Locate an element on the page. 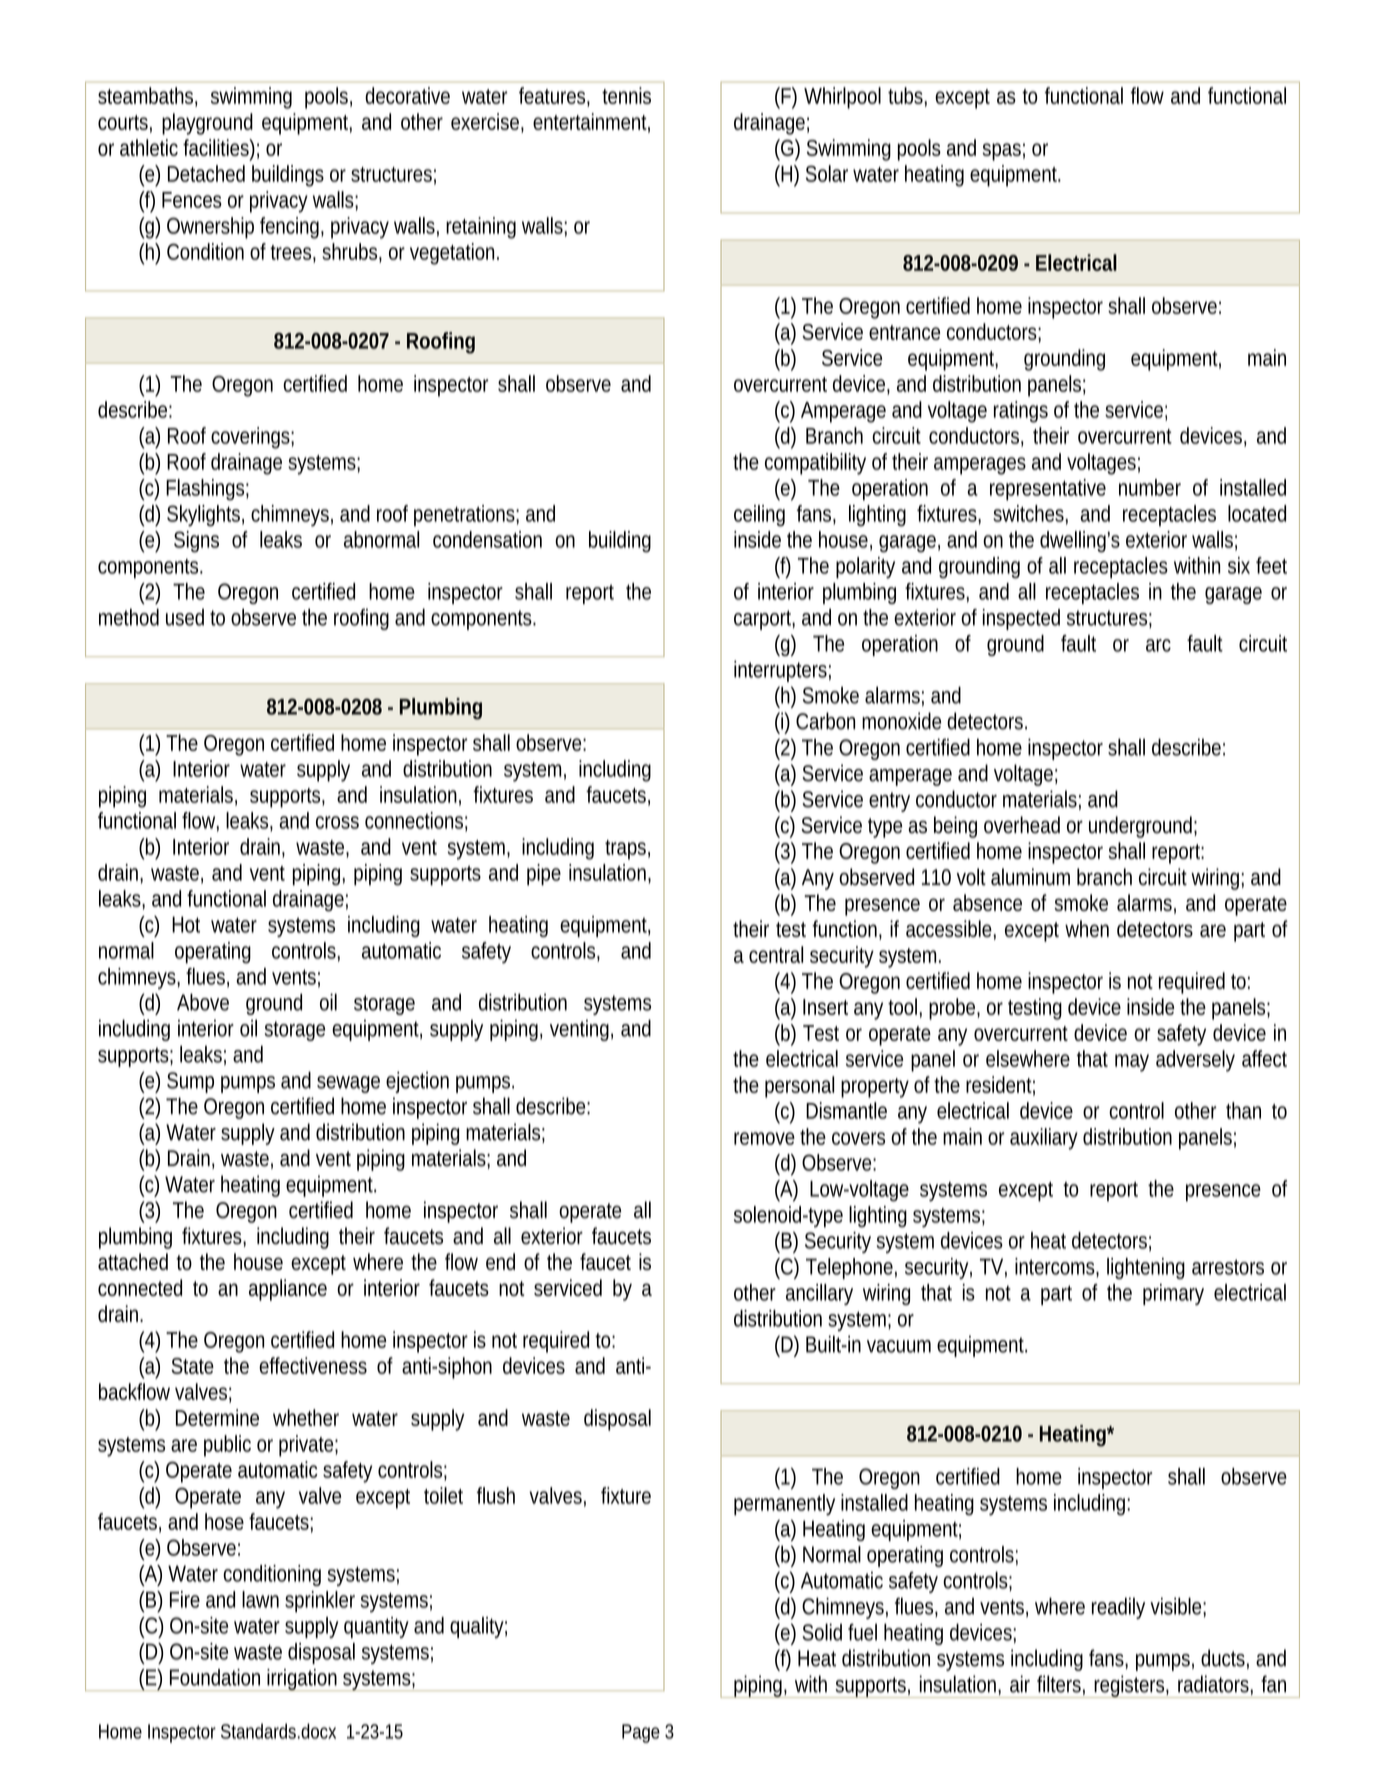 The image size is (1385, 1792). auxiliary is located at coordinates (1044, 1139).
